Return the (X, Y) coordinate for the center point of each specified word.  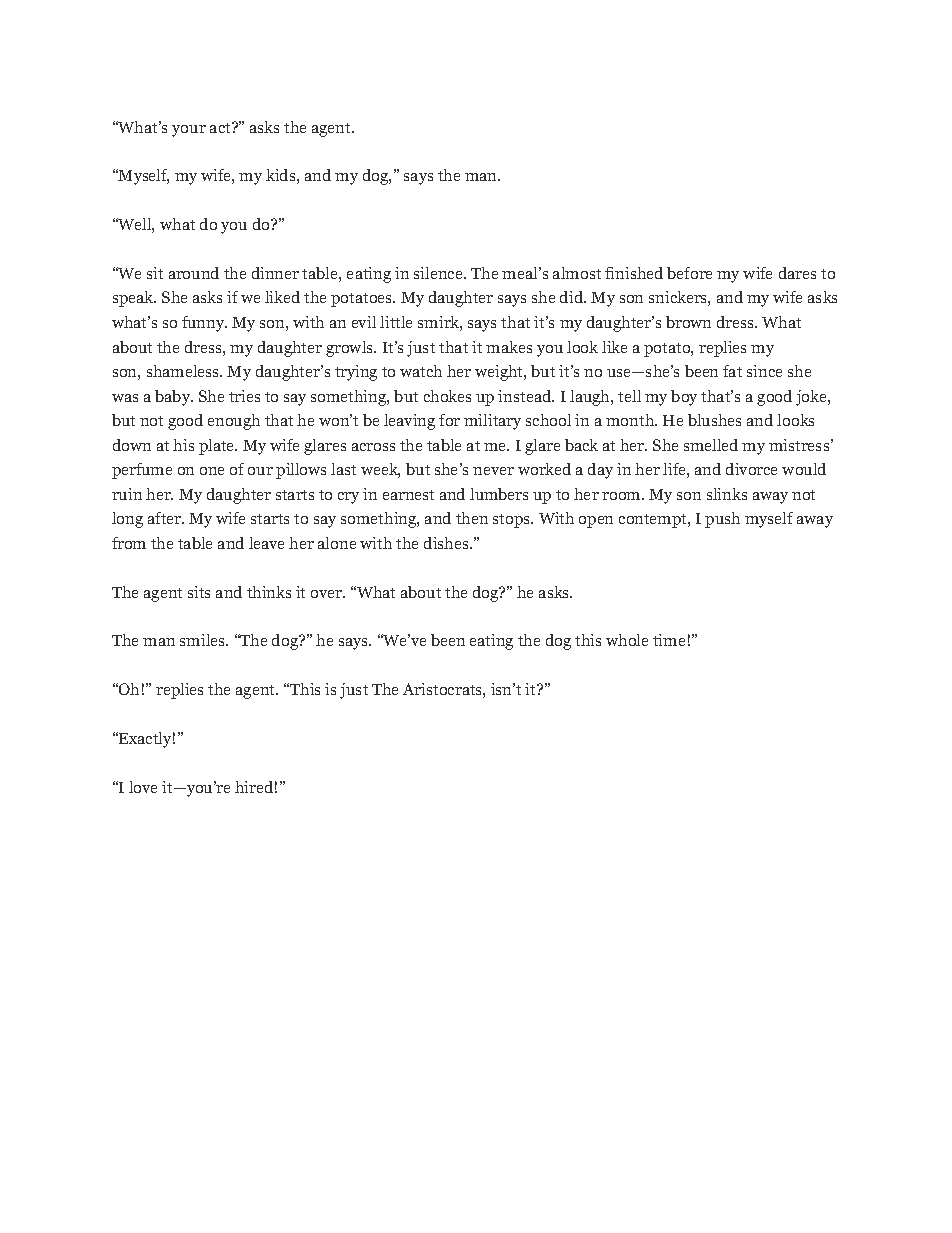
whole (627, 640)
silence (439, 273)
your (189, 131)
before (689, 273)
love (143, 787)
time (669, 640)
